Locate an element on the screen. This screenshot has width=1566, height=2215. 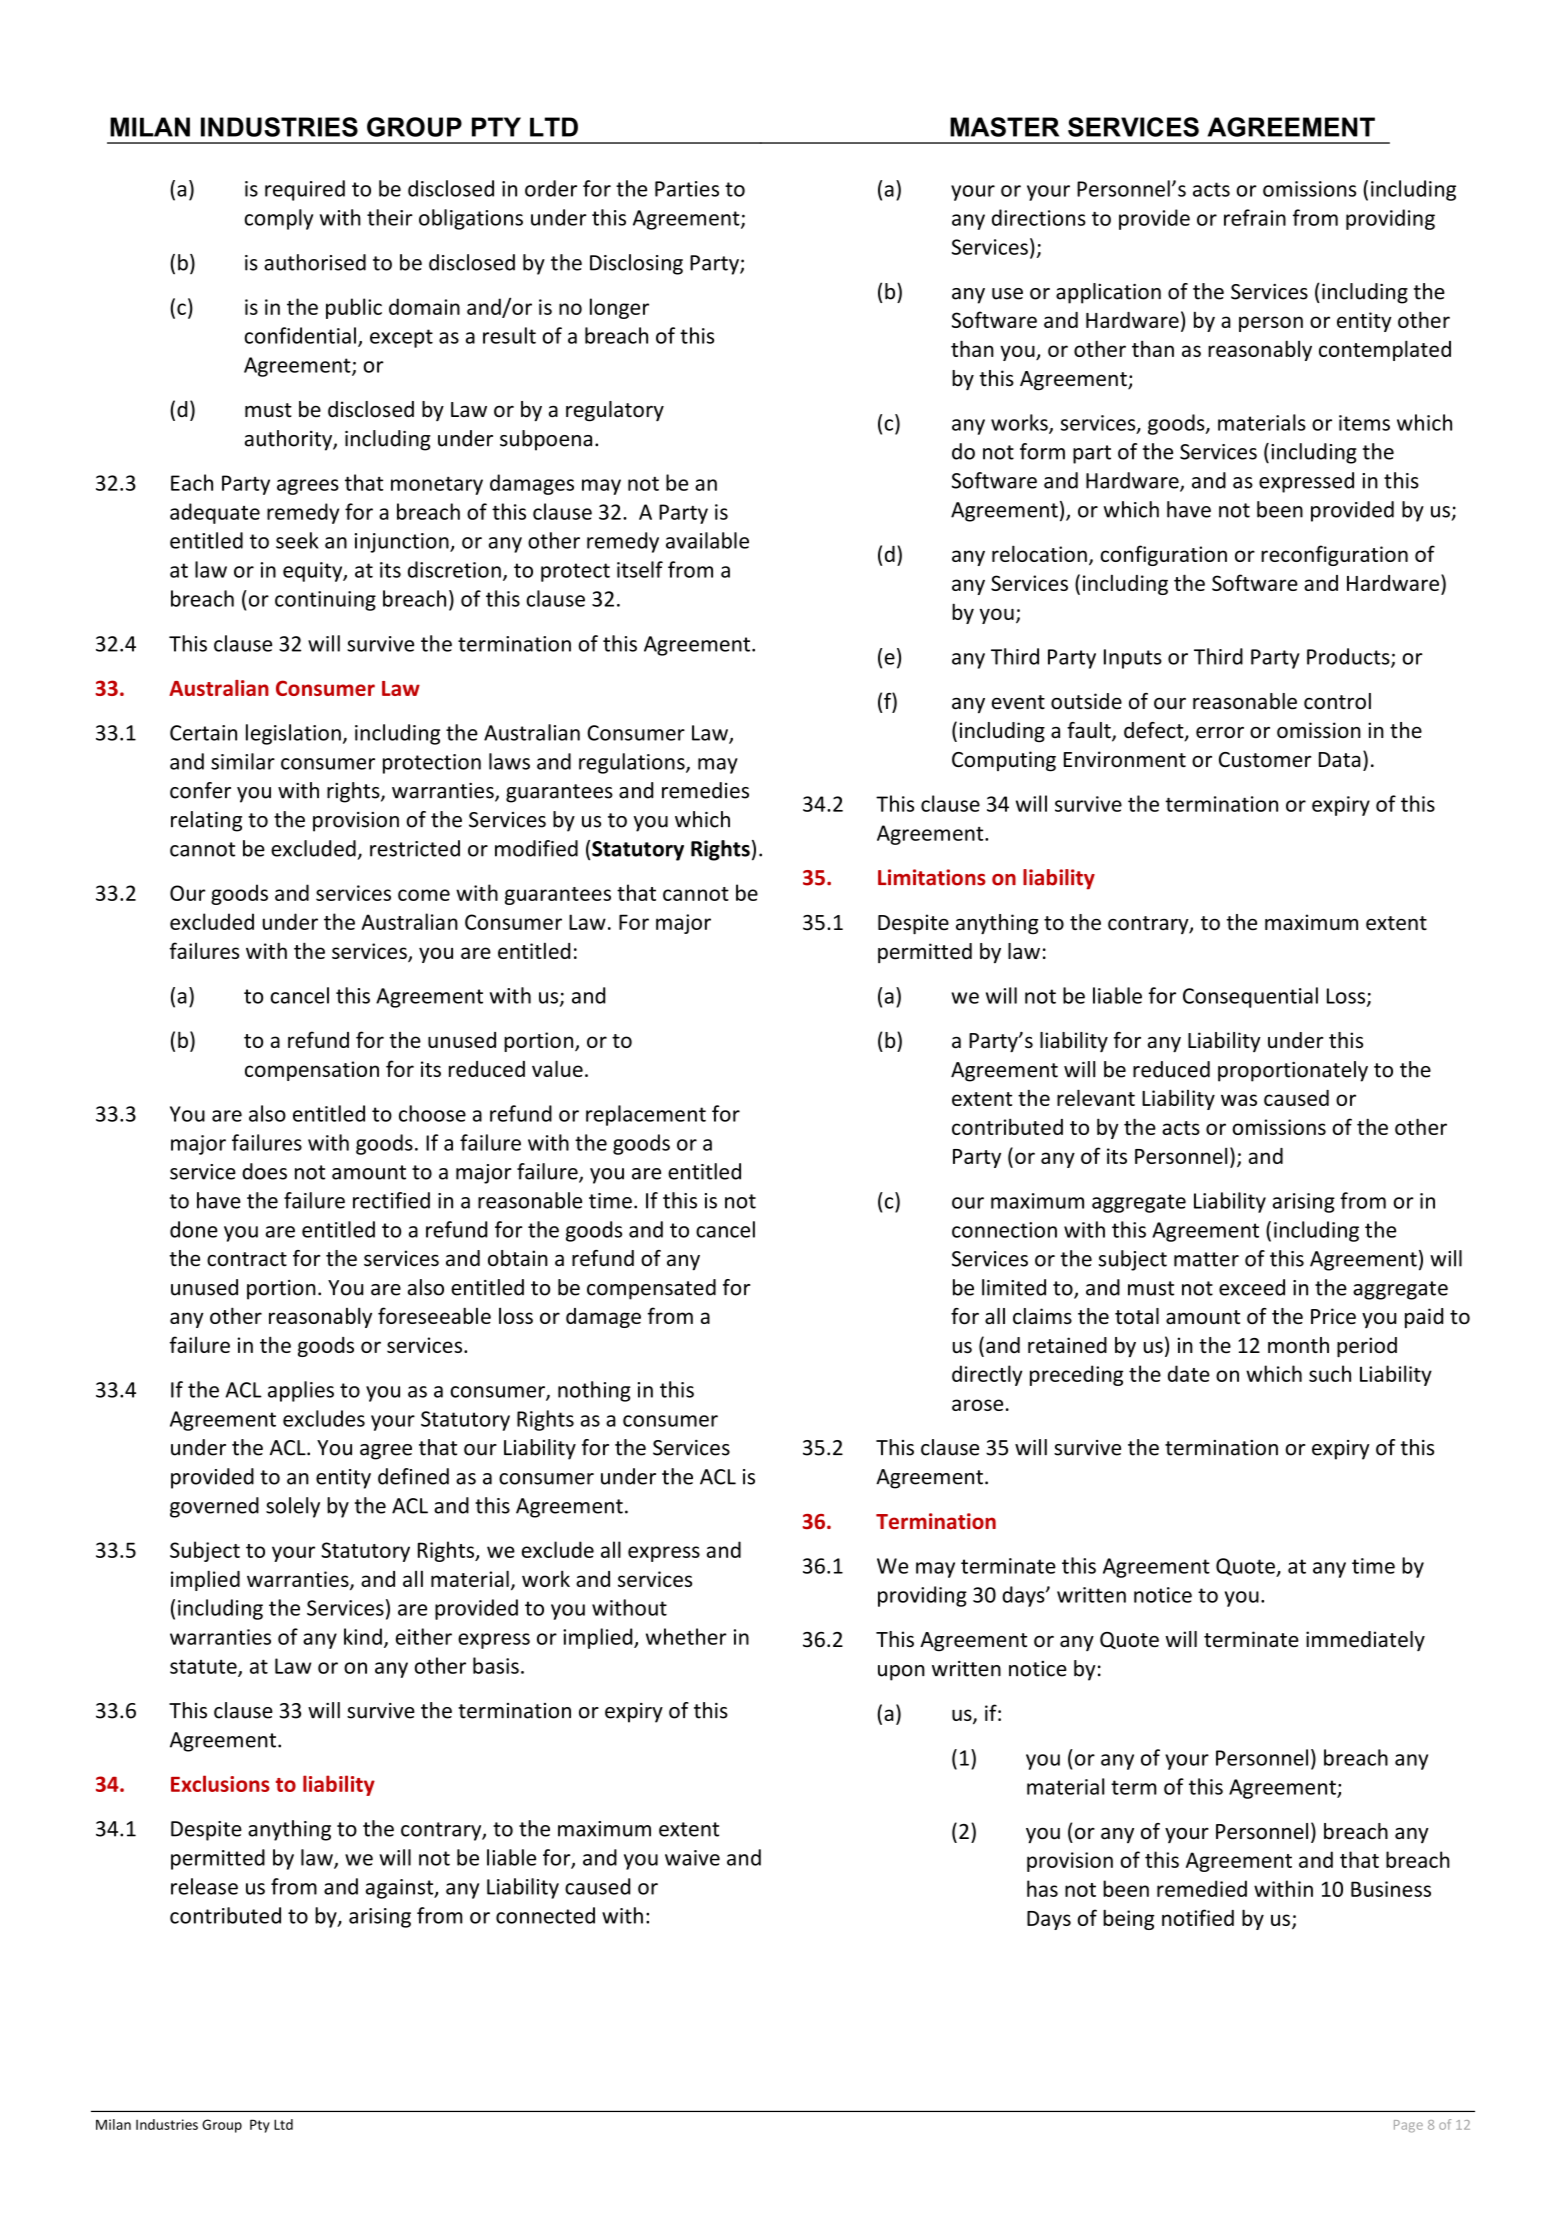
refrain is located at coordinates (1255, 217).
